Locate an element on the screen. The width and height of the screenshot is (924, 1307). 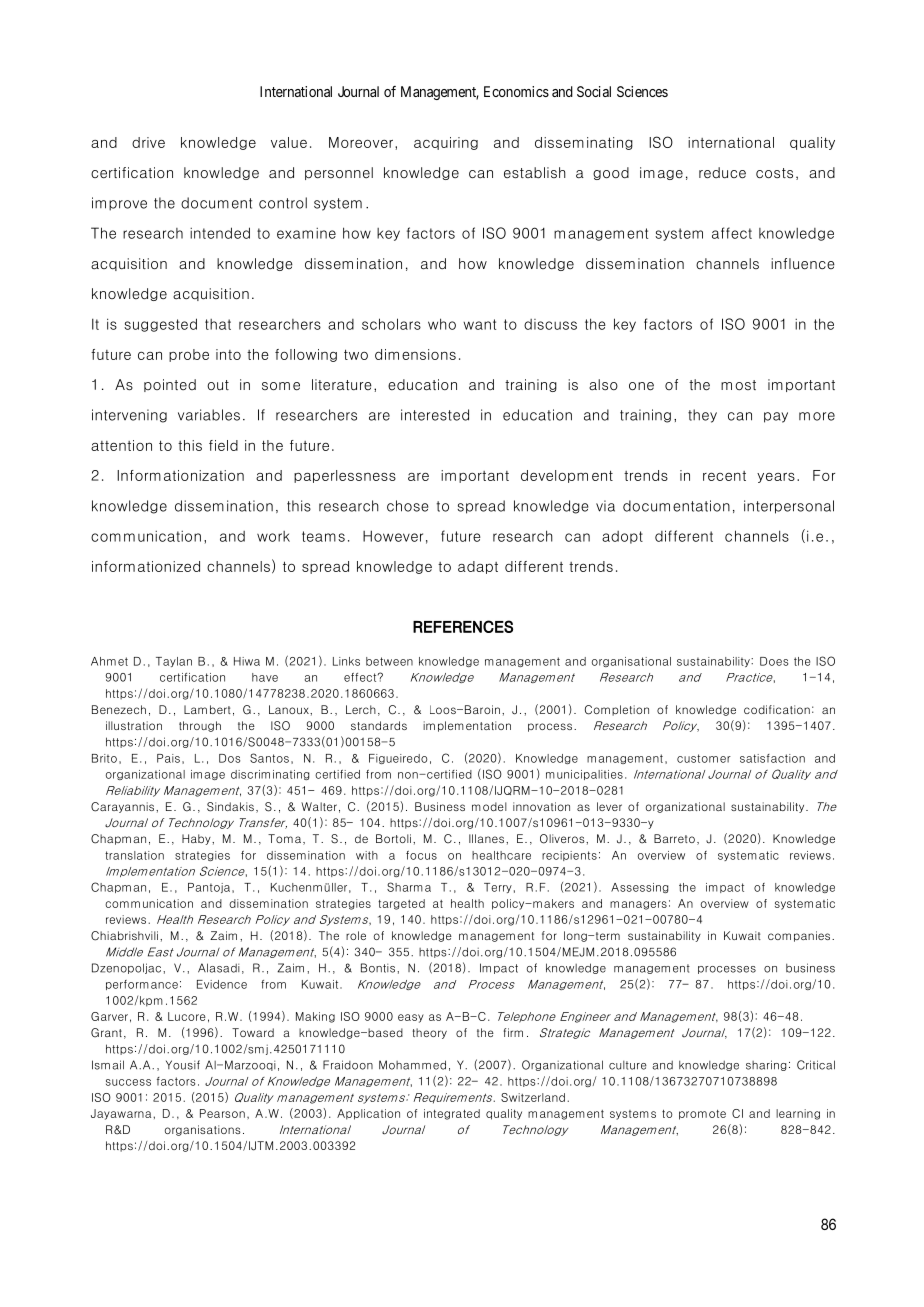
promote is located at coordinates (702, 1115).
